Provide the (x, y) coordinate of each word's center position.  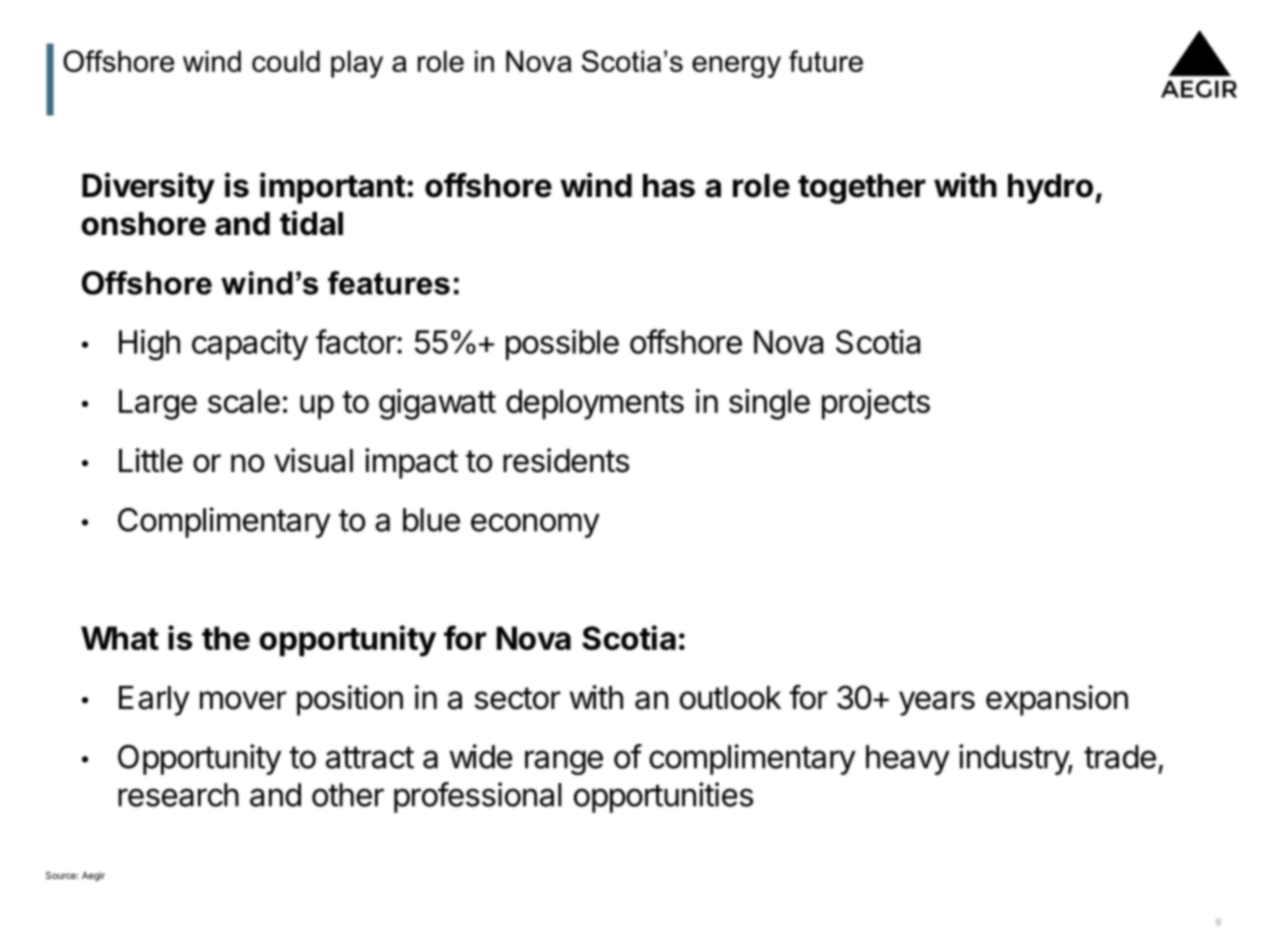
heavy (908, 760)
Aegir (93, 876)
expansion (1057, 700)
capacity (250, 344)
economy (535, 525)
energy (736, 67)
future (826, 61)
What (120, 638)
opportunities (663, 797)
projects (876, 404)
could (286, 61)
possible (562, 344)
